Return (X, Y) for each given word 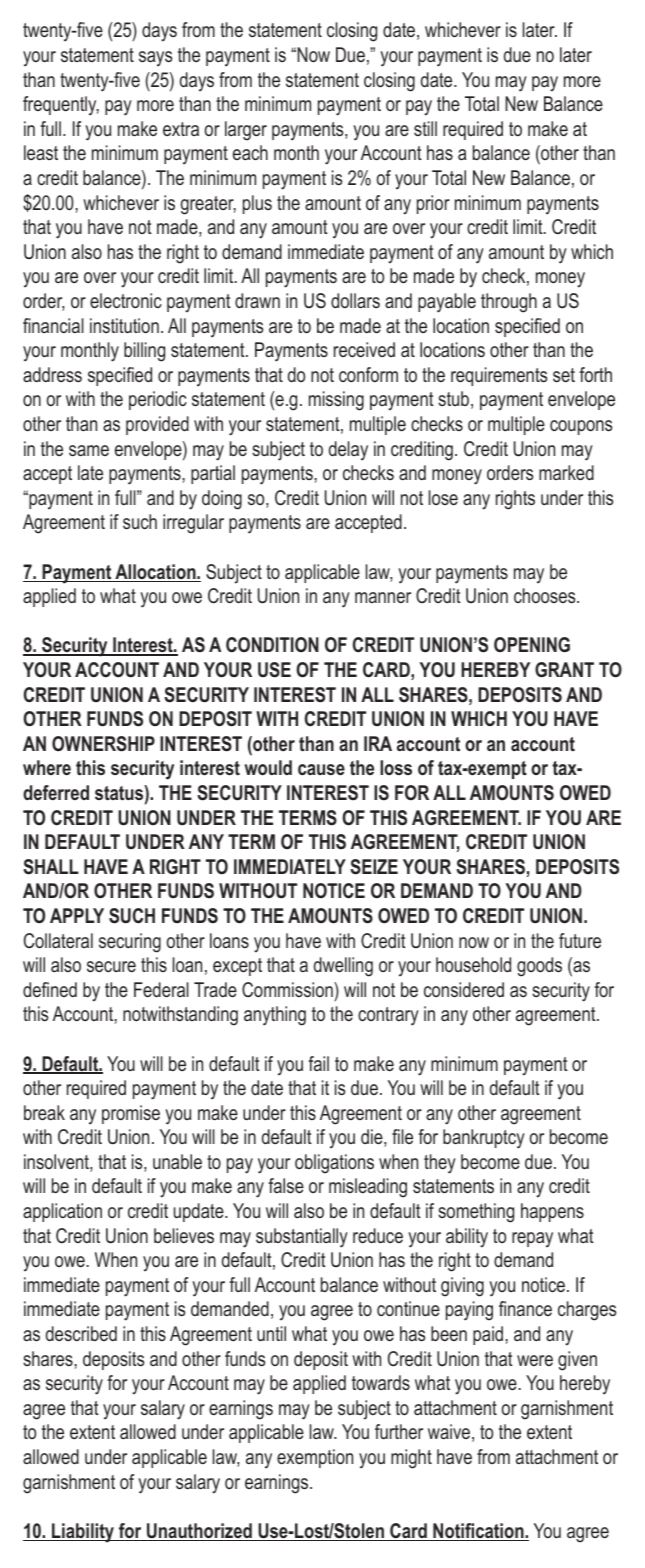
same (89, 450)
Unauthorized (199, 1532)
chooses (546, 595)
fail (318, 1063)
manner (383, 597)
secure (111, 966)
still (425, 128)
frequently (61, 105)
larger (246, 131)
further (399, 1431)
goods (539, 967)
